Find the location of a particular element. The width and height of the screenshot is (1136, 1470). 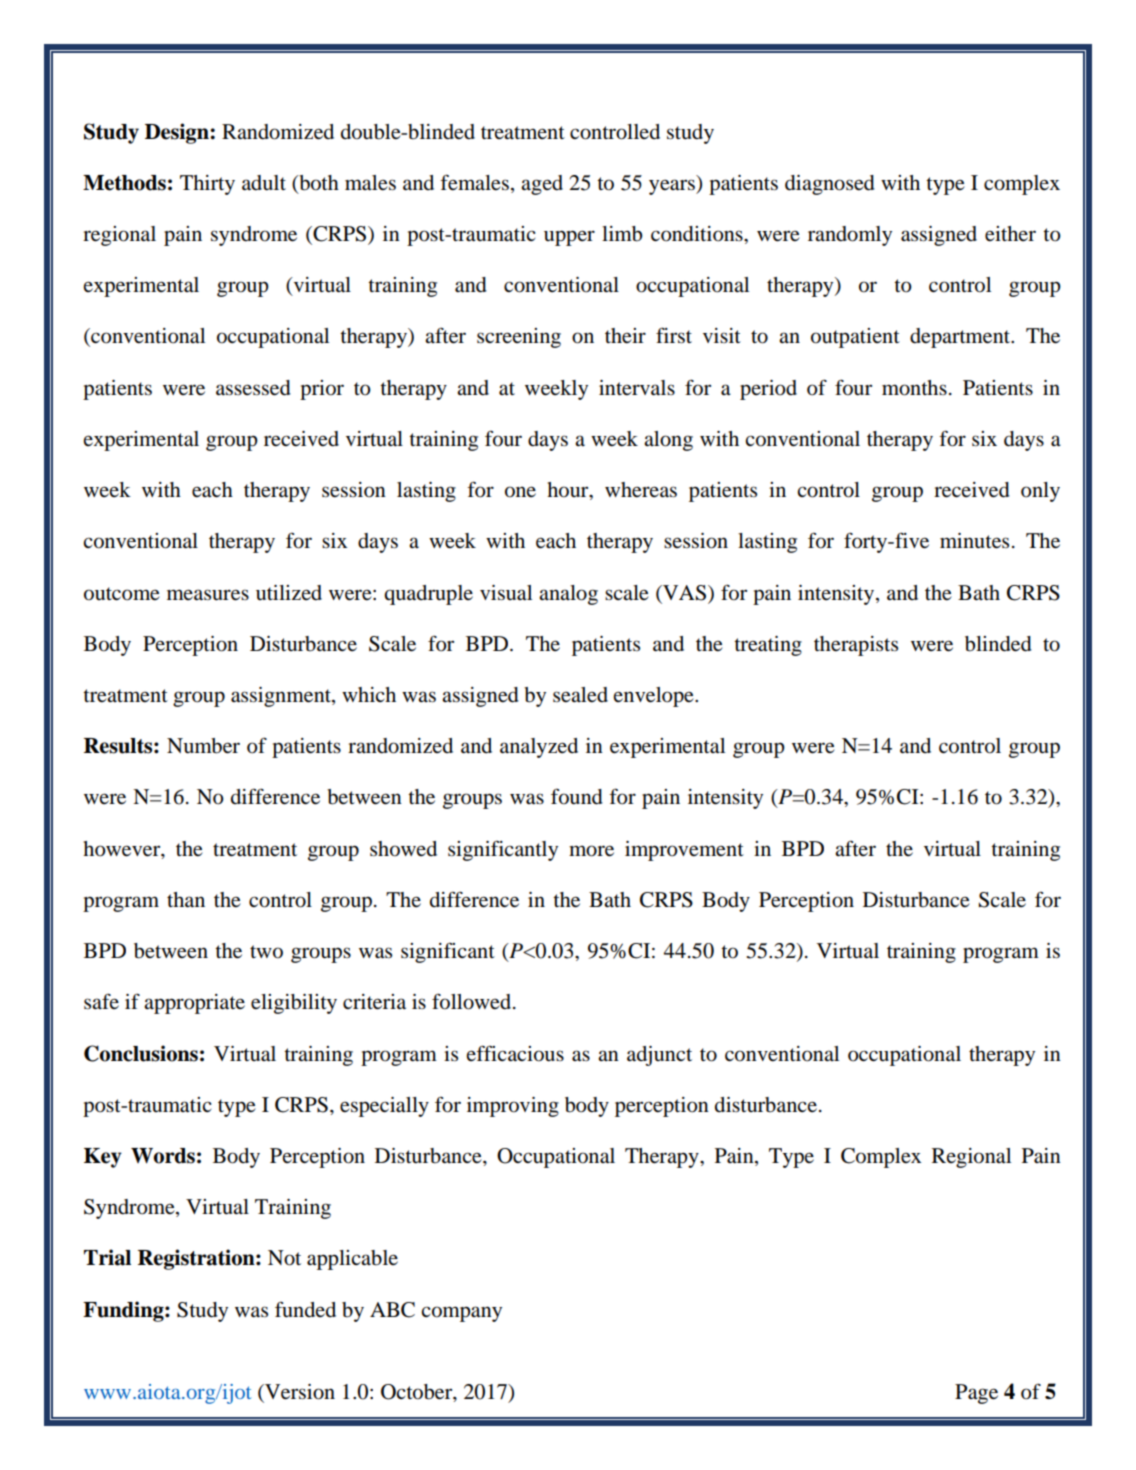

diagnosed is located at coordinates (830, 185).
